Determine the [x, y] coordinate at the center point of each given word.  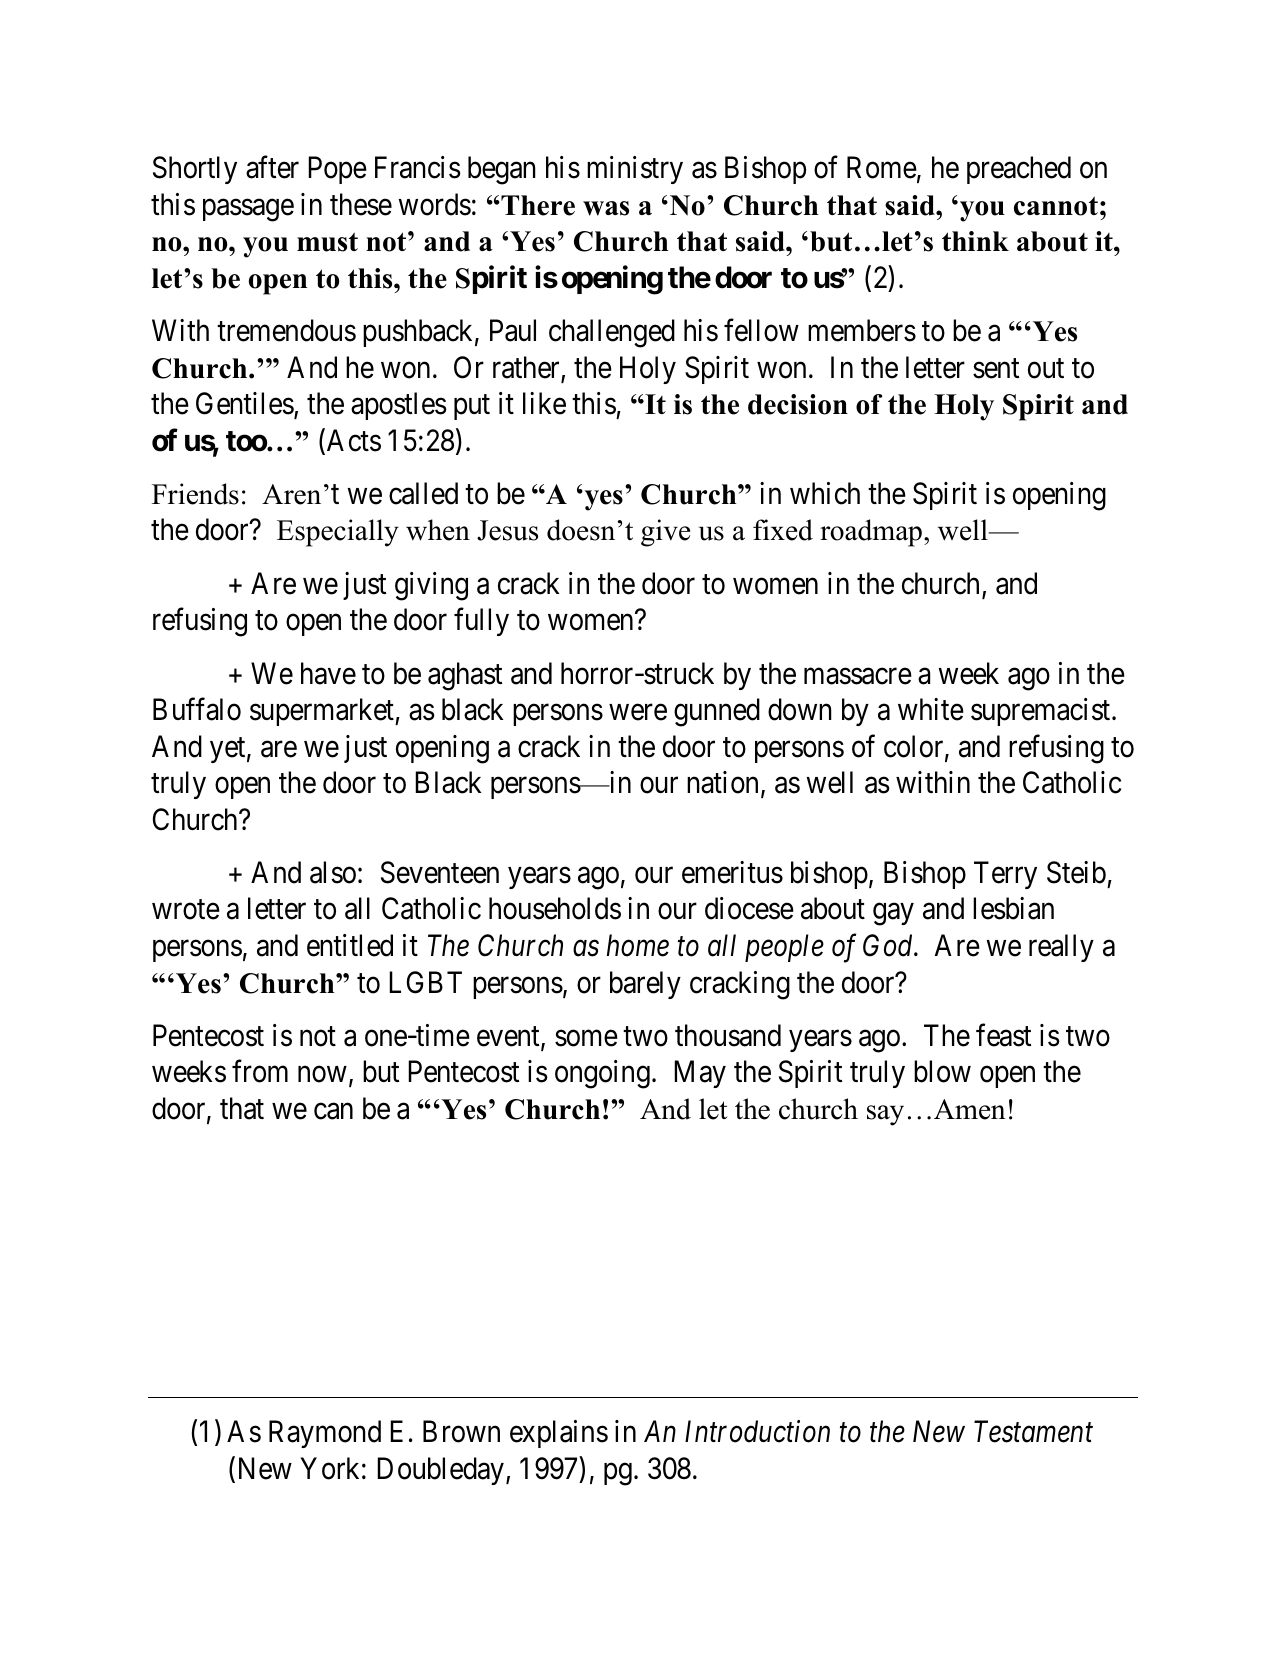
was [606, 208]
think [975, 241]
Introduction [757, 1431]
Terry [1005, 875]
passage [248, 210]
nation [722, 782]
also [333, 872]
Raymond [325, 1434]
